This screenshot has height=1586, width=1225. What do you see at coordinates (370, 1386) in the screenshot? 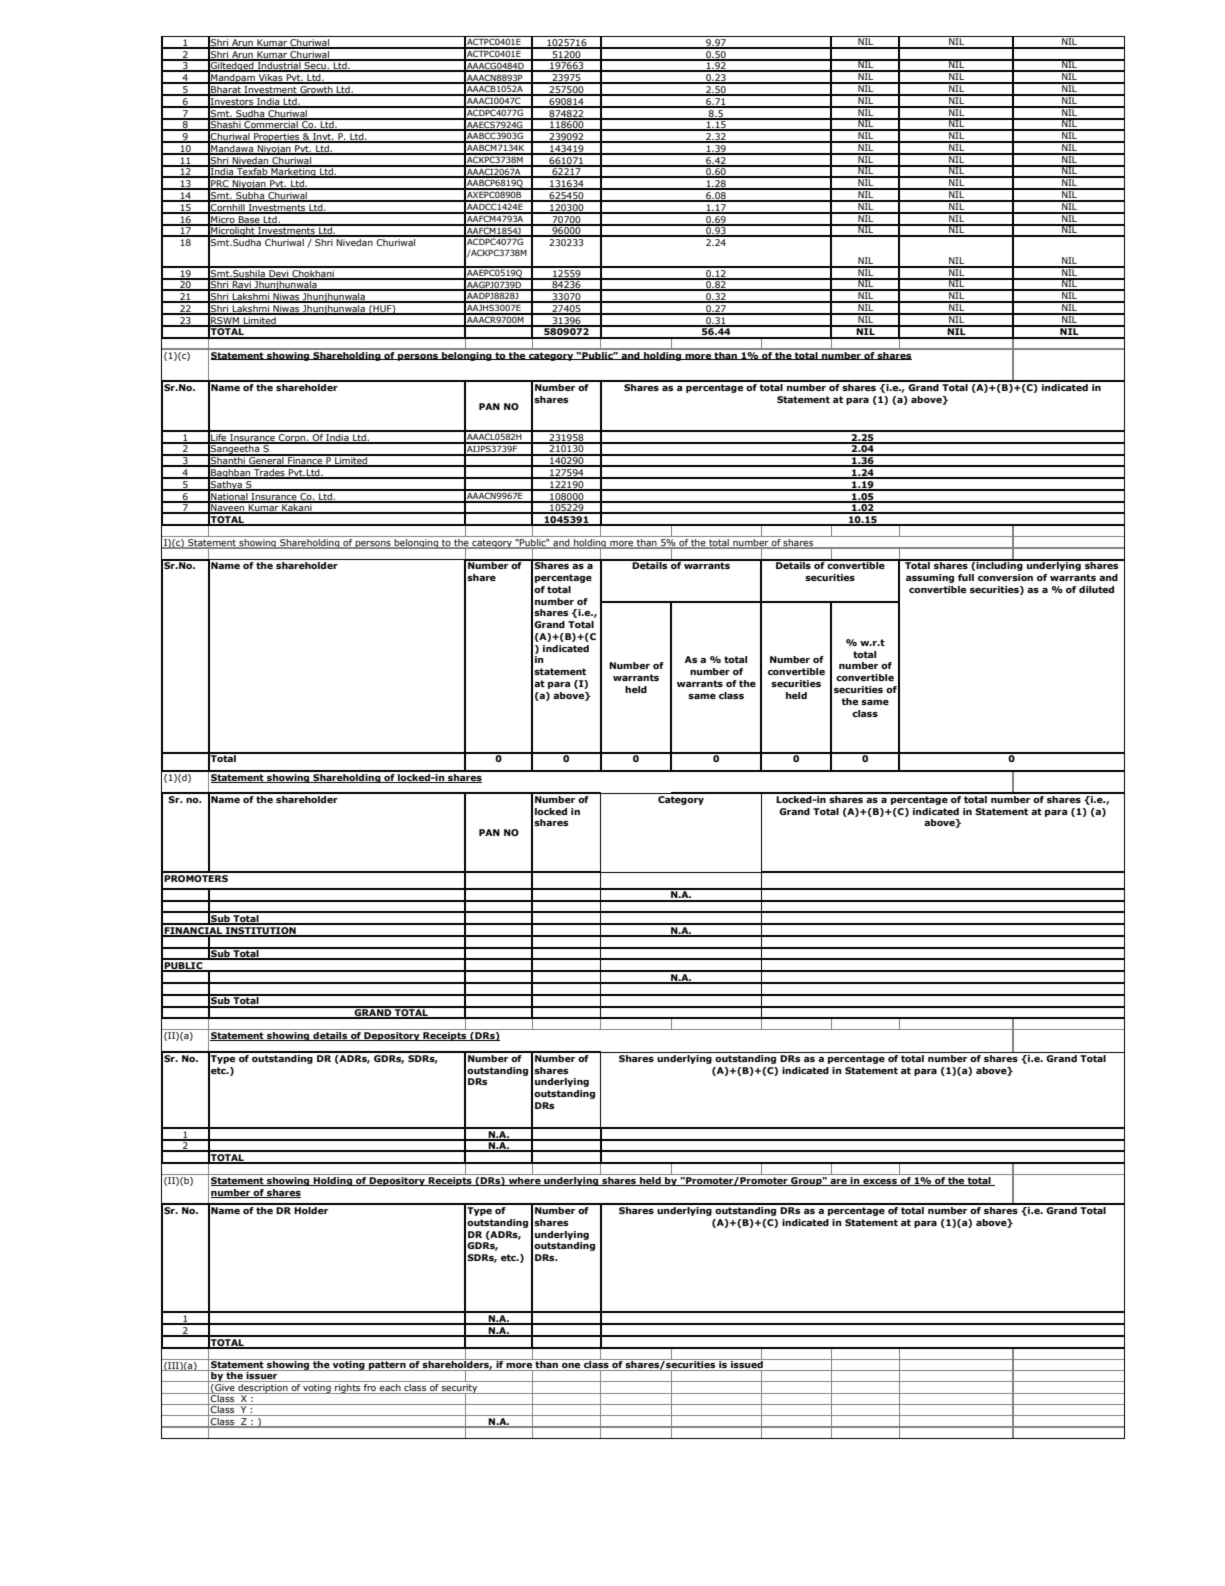
I see `fro` at bounding box center [370, 1386].
